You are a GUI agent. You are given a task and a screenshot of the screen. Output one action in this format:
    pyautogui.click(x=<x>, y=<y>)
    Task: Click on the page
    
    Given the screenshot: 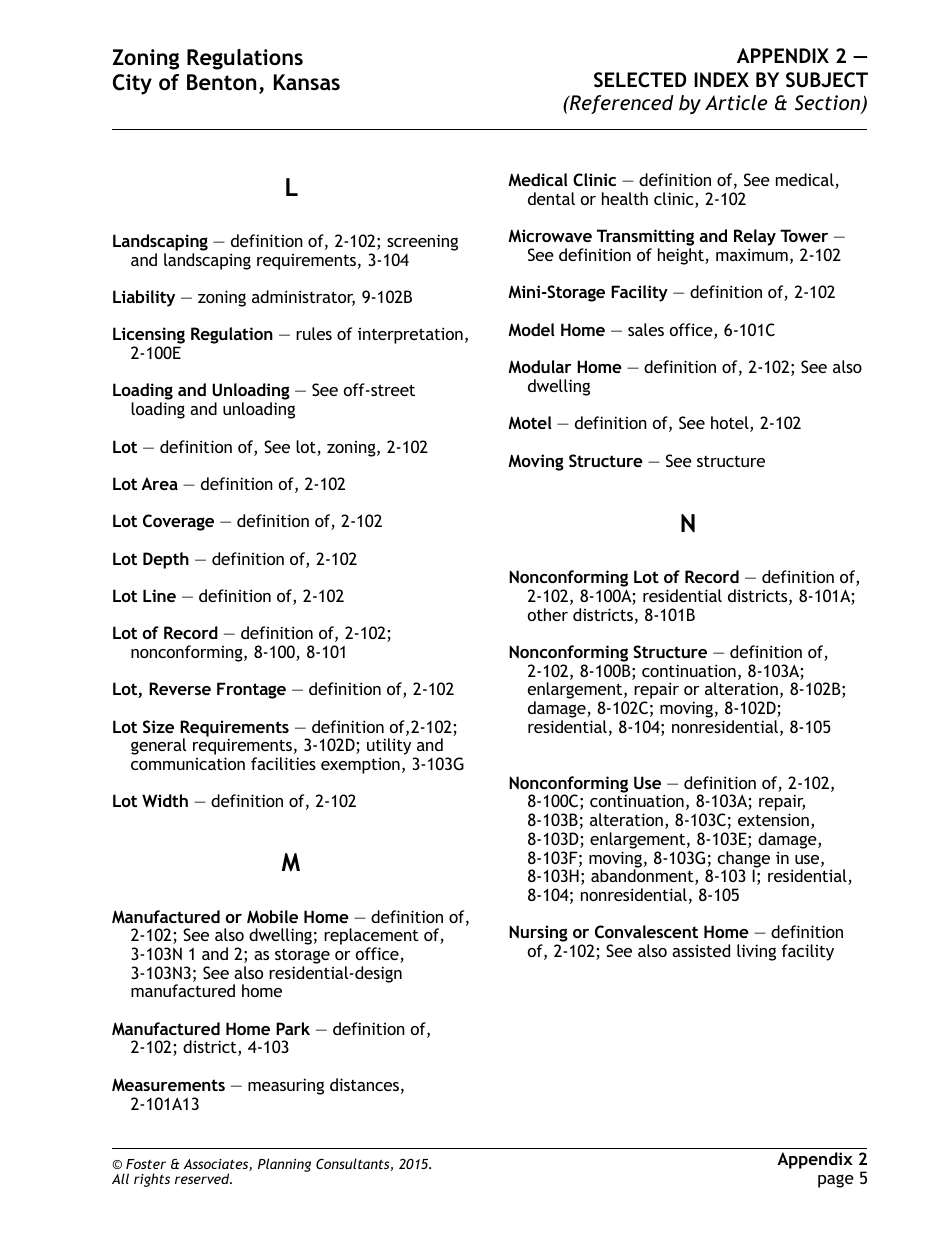 What is the action you would take?
    pyautogui.click(x=836, y=1181)
